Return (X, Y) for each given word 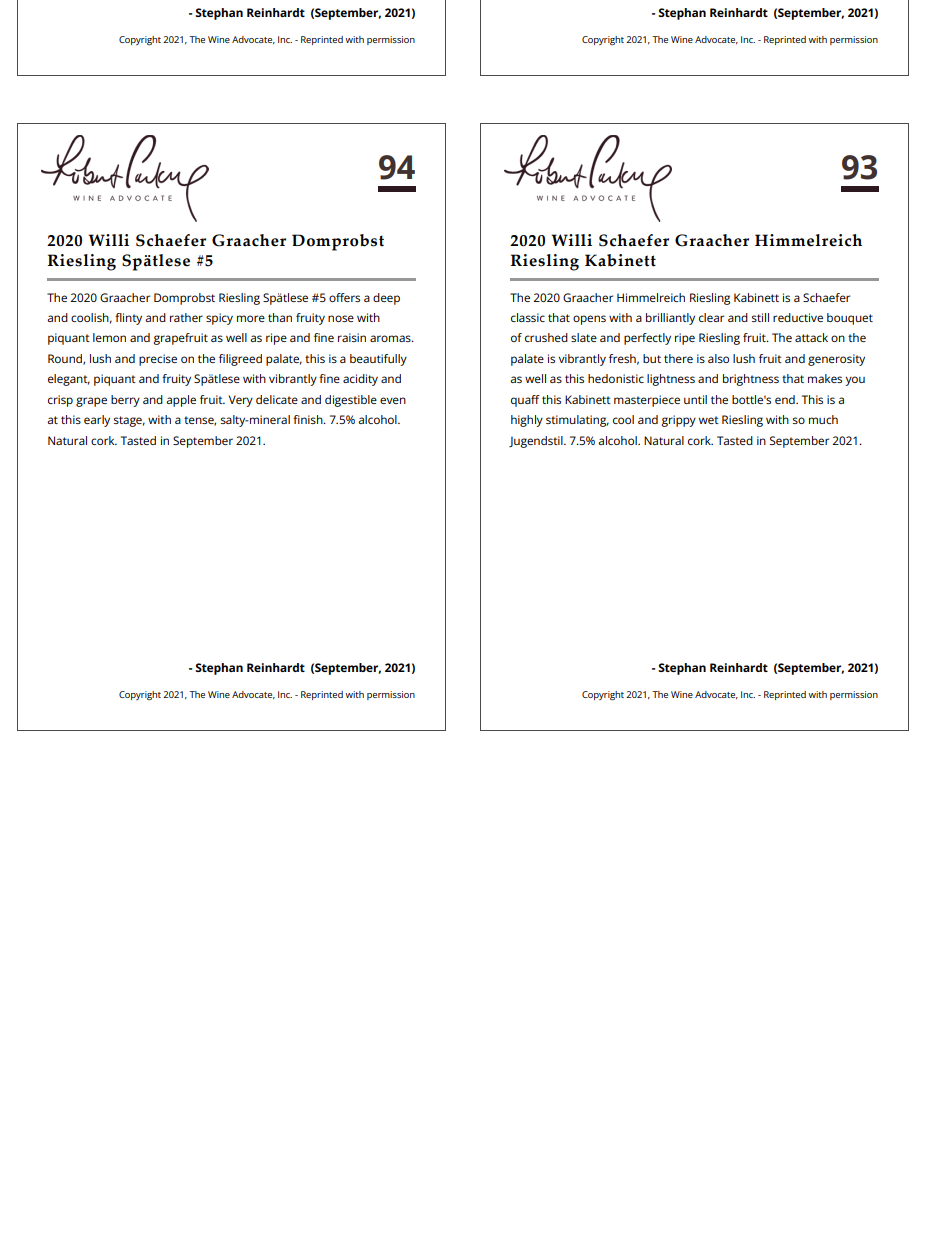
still (760, 317)
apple (181, 401)
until (695, 399)
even (393, 400)
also (718, 358)
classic (528, 317)
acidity (360, 380)
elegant (69, 380)
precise (158, 360)
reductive (798, 317)
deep (386, 299)
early (97, 421)
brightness (751, 380)
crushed (546, 337)
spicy (219, 319)
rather (186, 317)
